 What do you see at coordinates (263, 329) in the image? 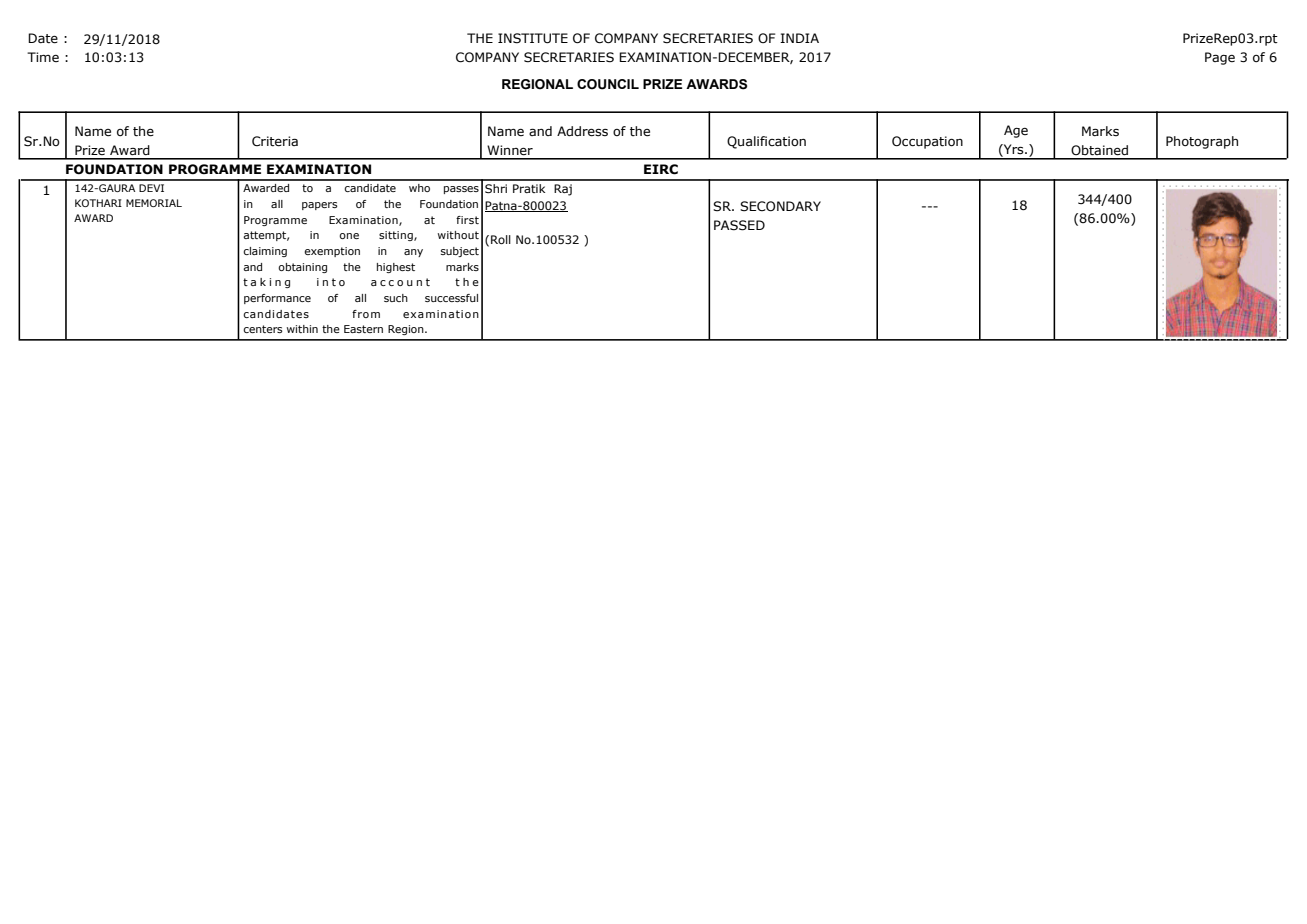
I see `centers` at bounding box center [263, 329].
